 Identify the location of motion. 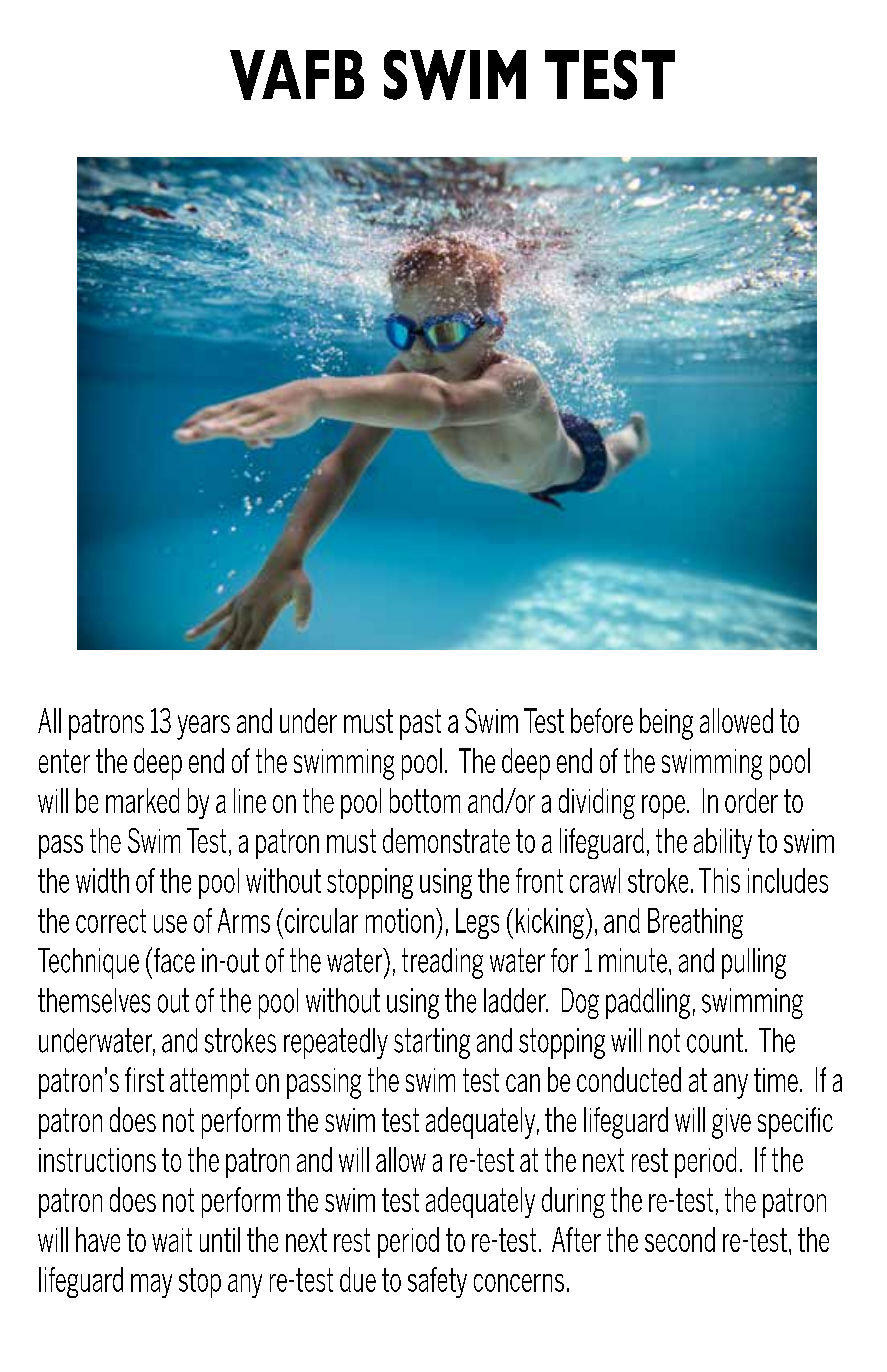
(400, 920).
